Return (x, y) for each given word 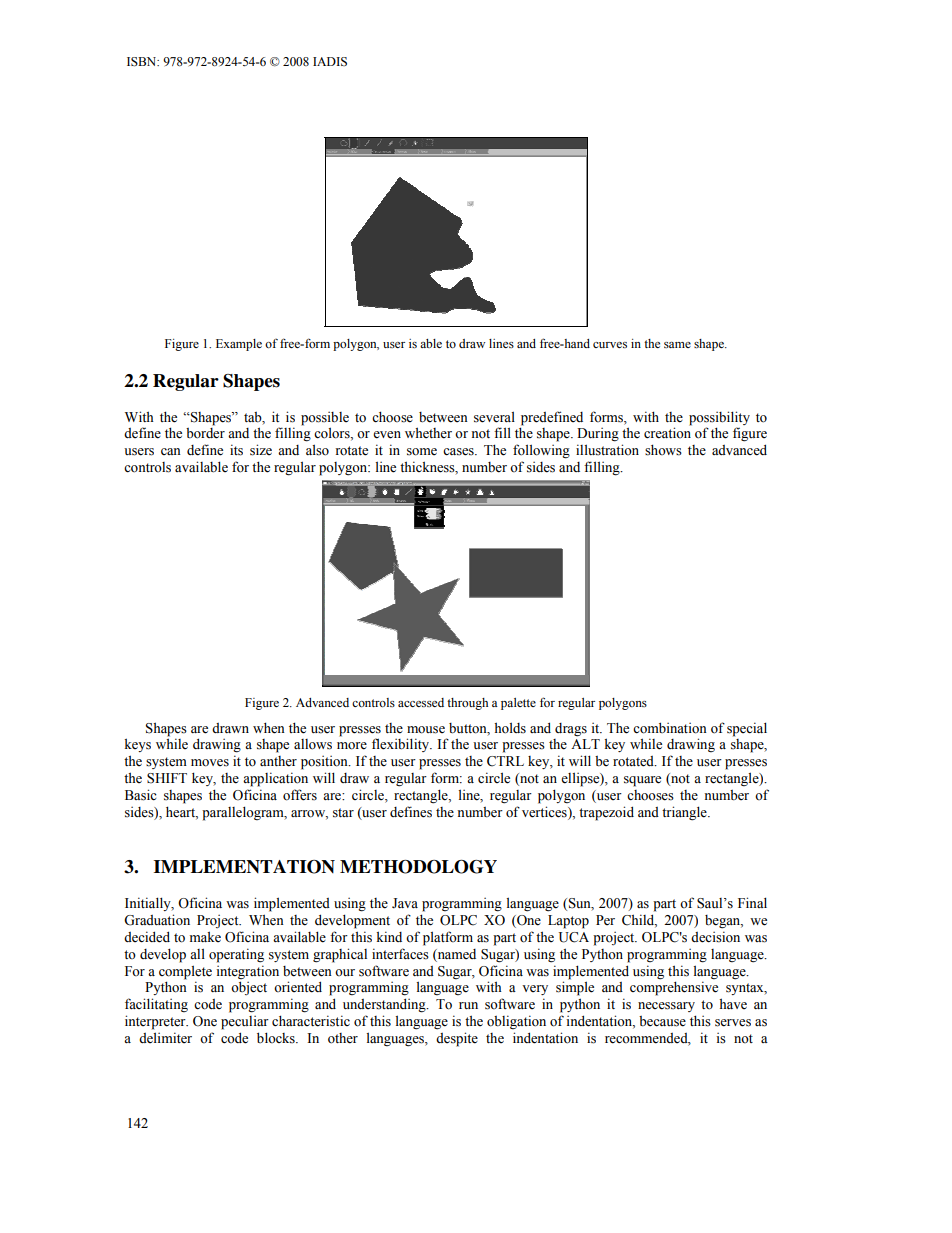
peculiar (245, 1023)
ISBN (143, 62)
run (468, 1005)
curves (610, 345)
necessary (666, 1007)
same (677, 345)
